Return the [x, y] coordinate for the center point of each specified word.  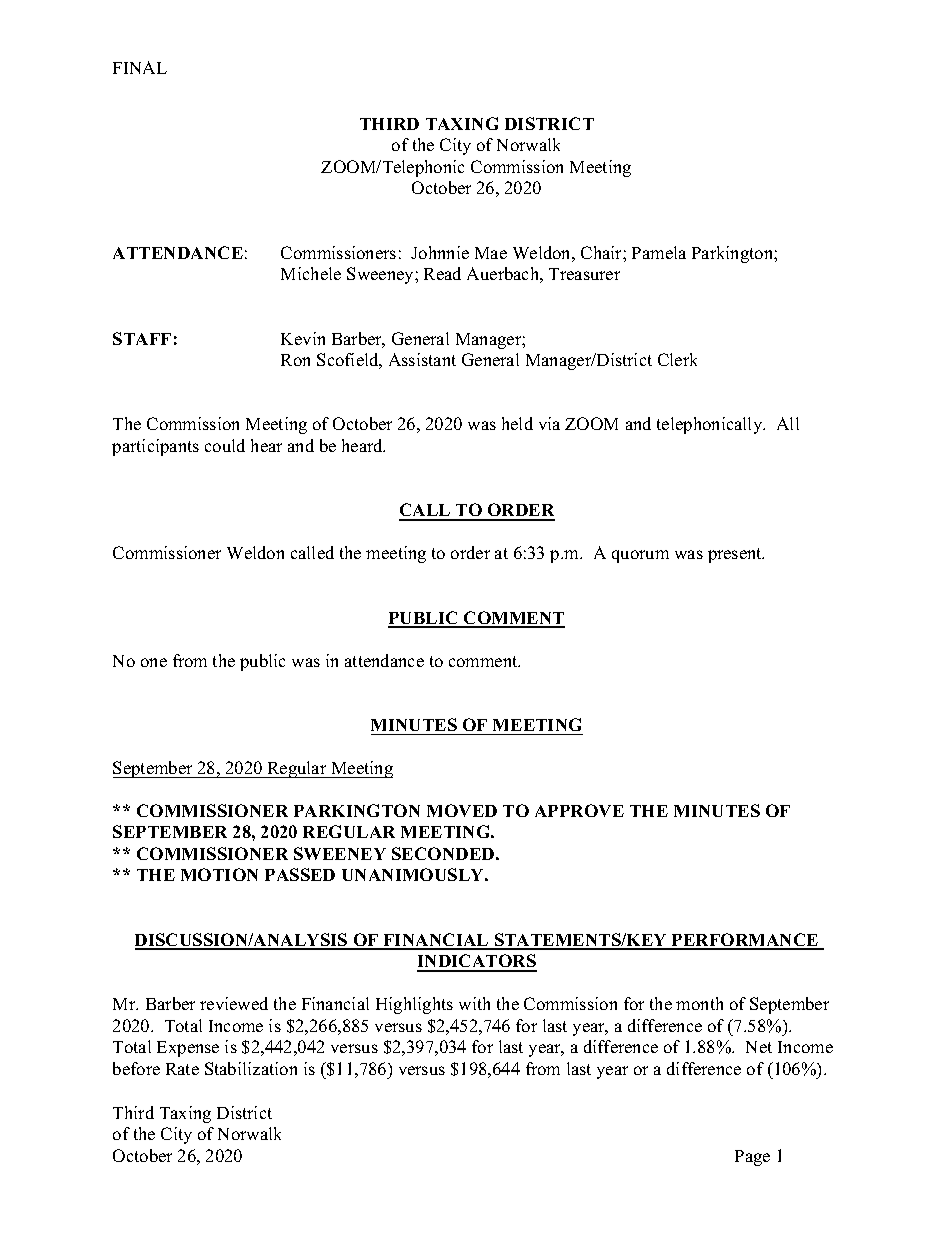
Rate [182, 1069]
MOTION [219, 874]
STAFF [142, 338]
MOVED [462, 810]
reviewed [234, 1003]
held [517, 423]
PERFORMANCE [745, 941]
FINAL [140, 67]
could [225, 445]
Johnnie [440, 252]
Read [442, 273]
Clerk [677, 359]
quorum [640, 556]
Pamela [659, 252]
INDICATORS [477, 962]
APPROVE [579, 810]
